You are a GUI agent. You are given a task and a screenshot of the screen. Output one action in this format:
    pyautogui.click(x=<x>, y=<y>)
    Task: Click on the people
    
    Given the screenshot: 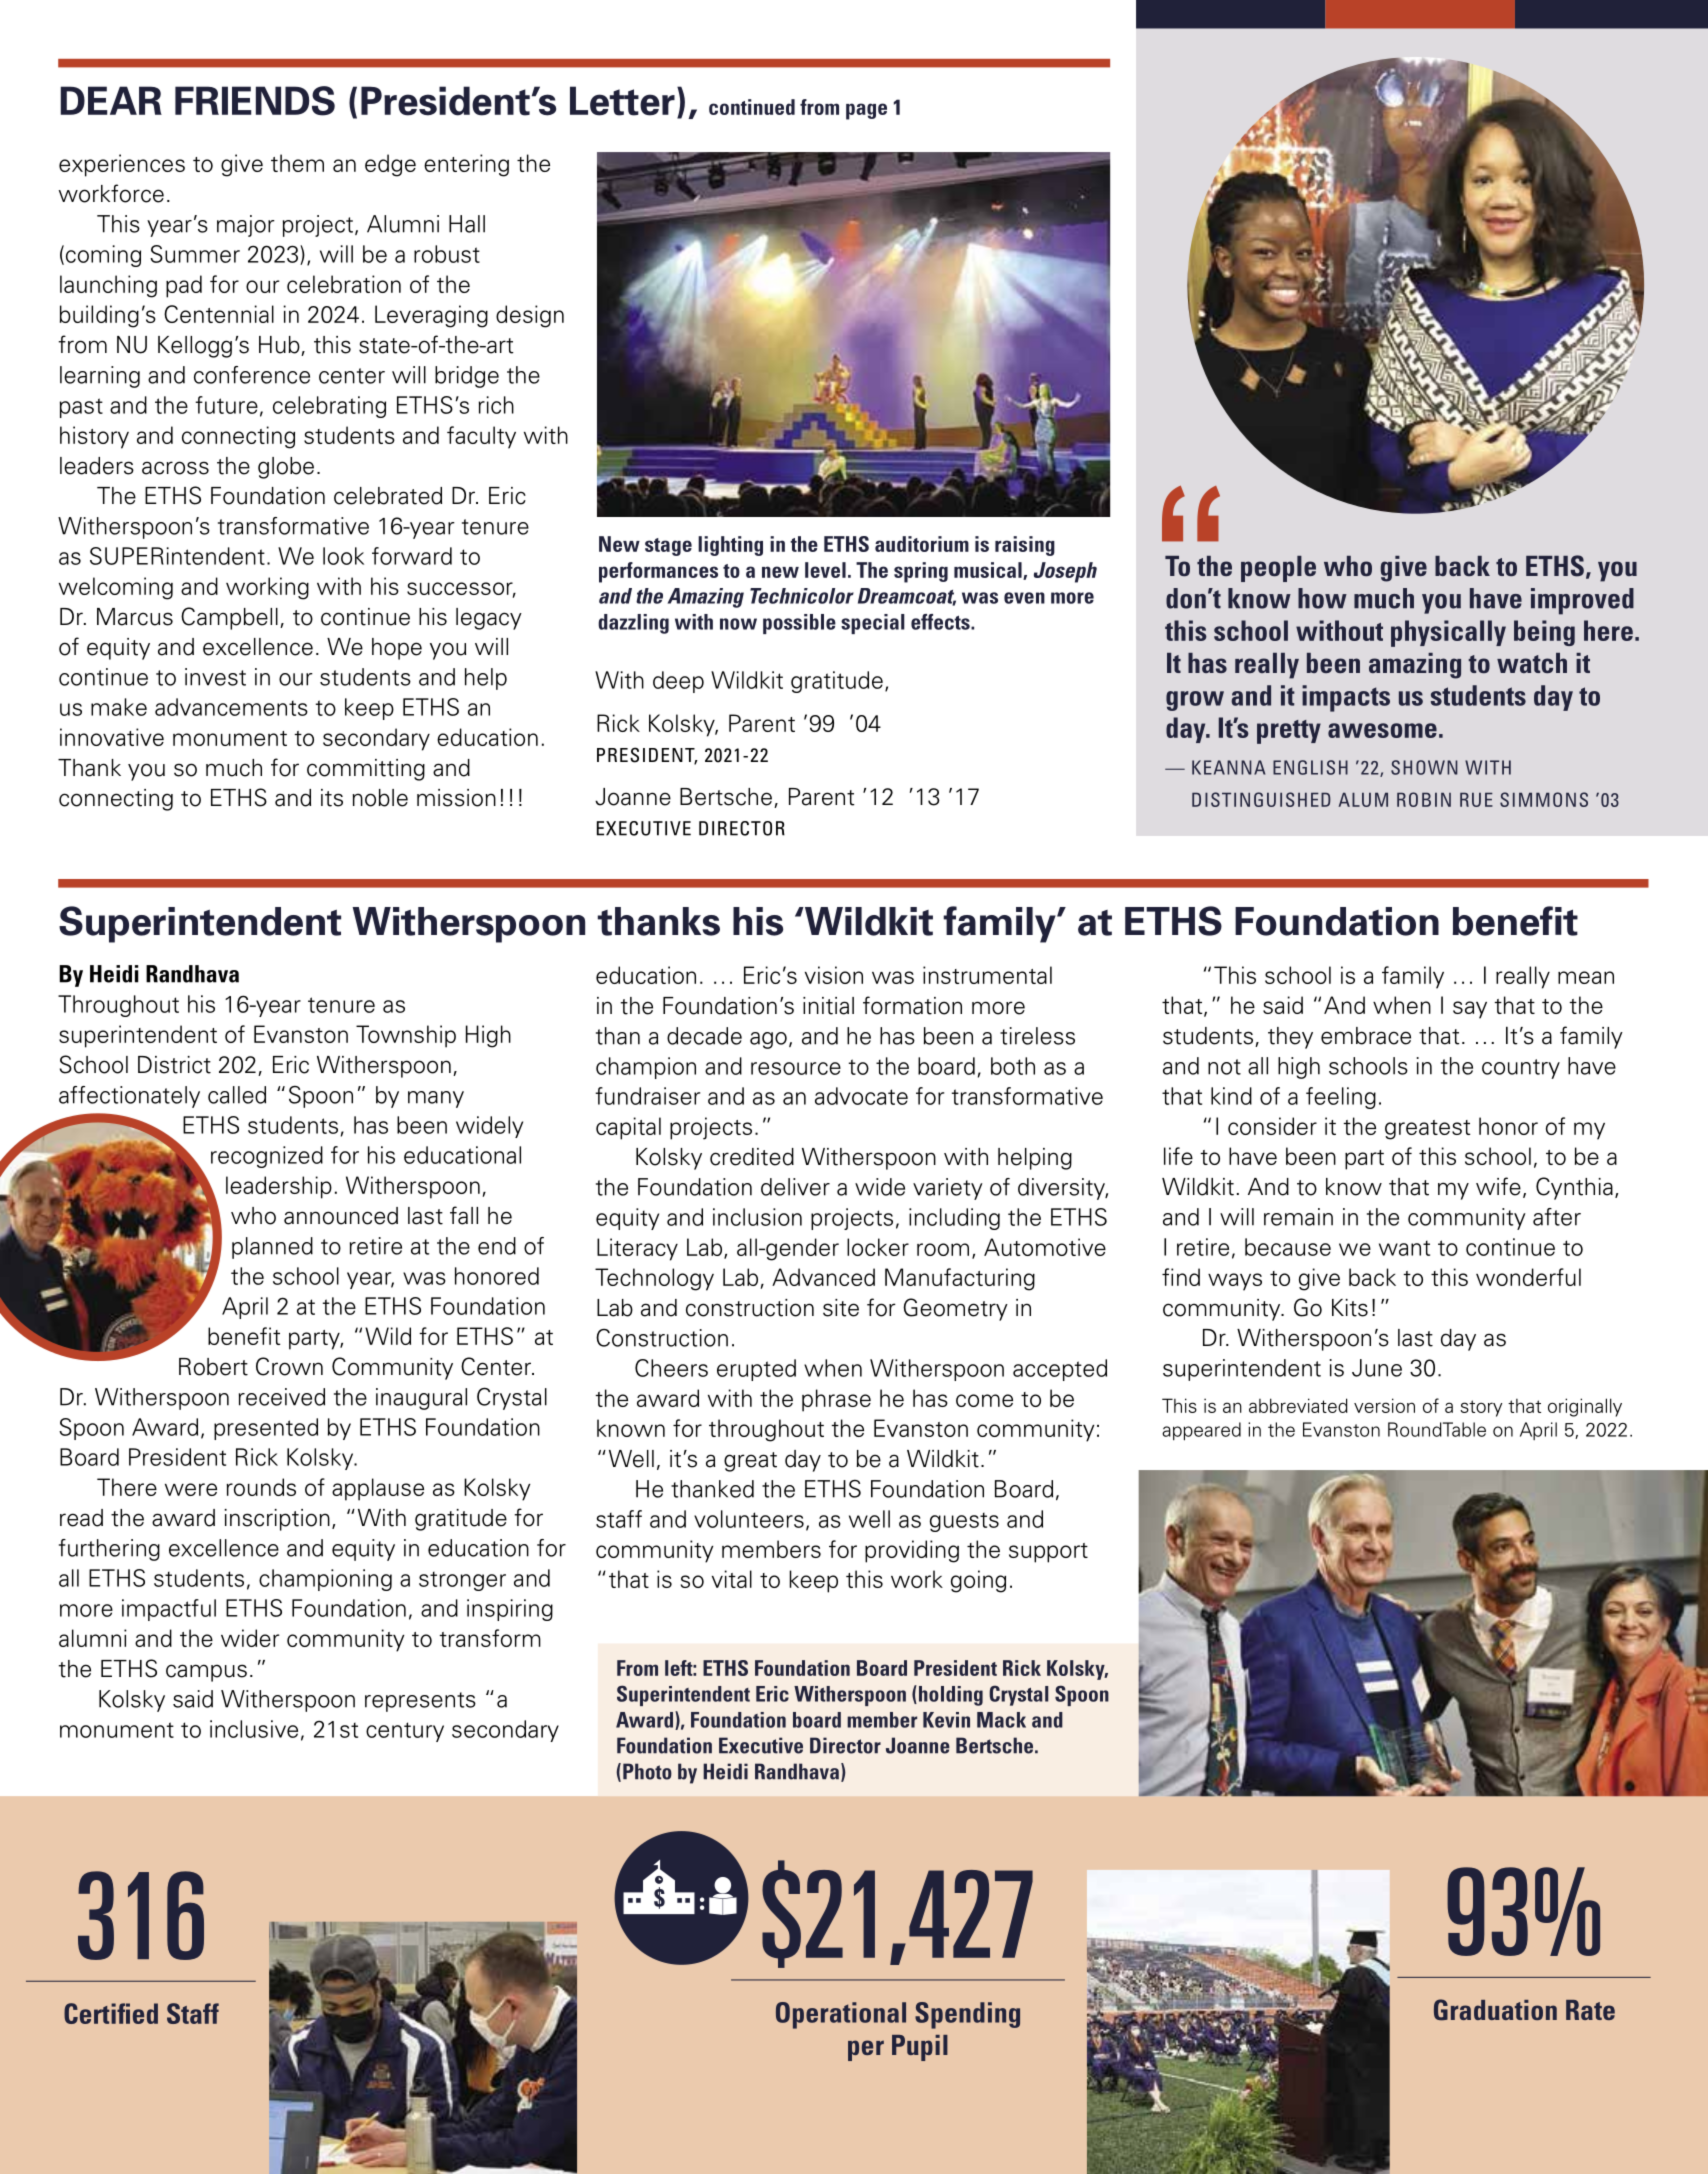 What is the action you would take?
    pyautogui.click(x=1278, y=569)
